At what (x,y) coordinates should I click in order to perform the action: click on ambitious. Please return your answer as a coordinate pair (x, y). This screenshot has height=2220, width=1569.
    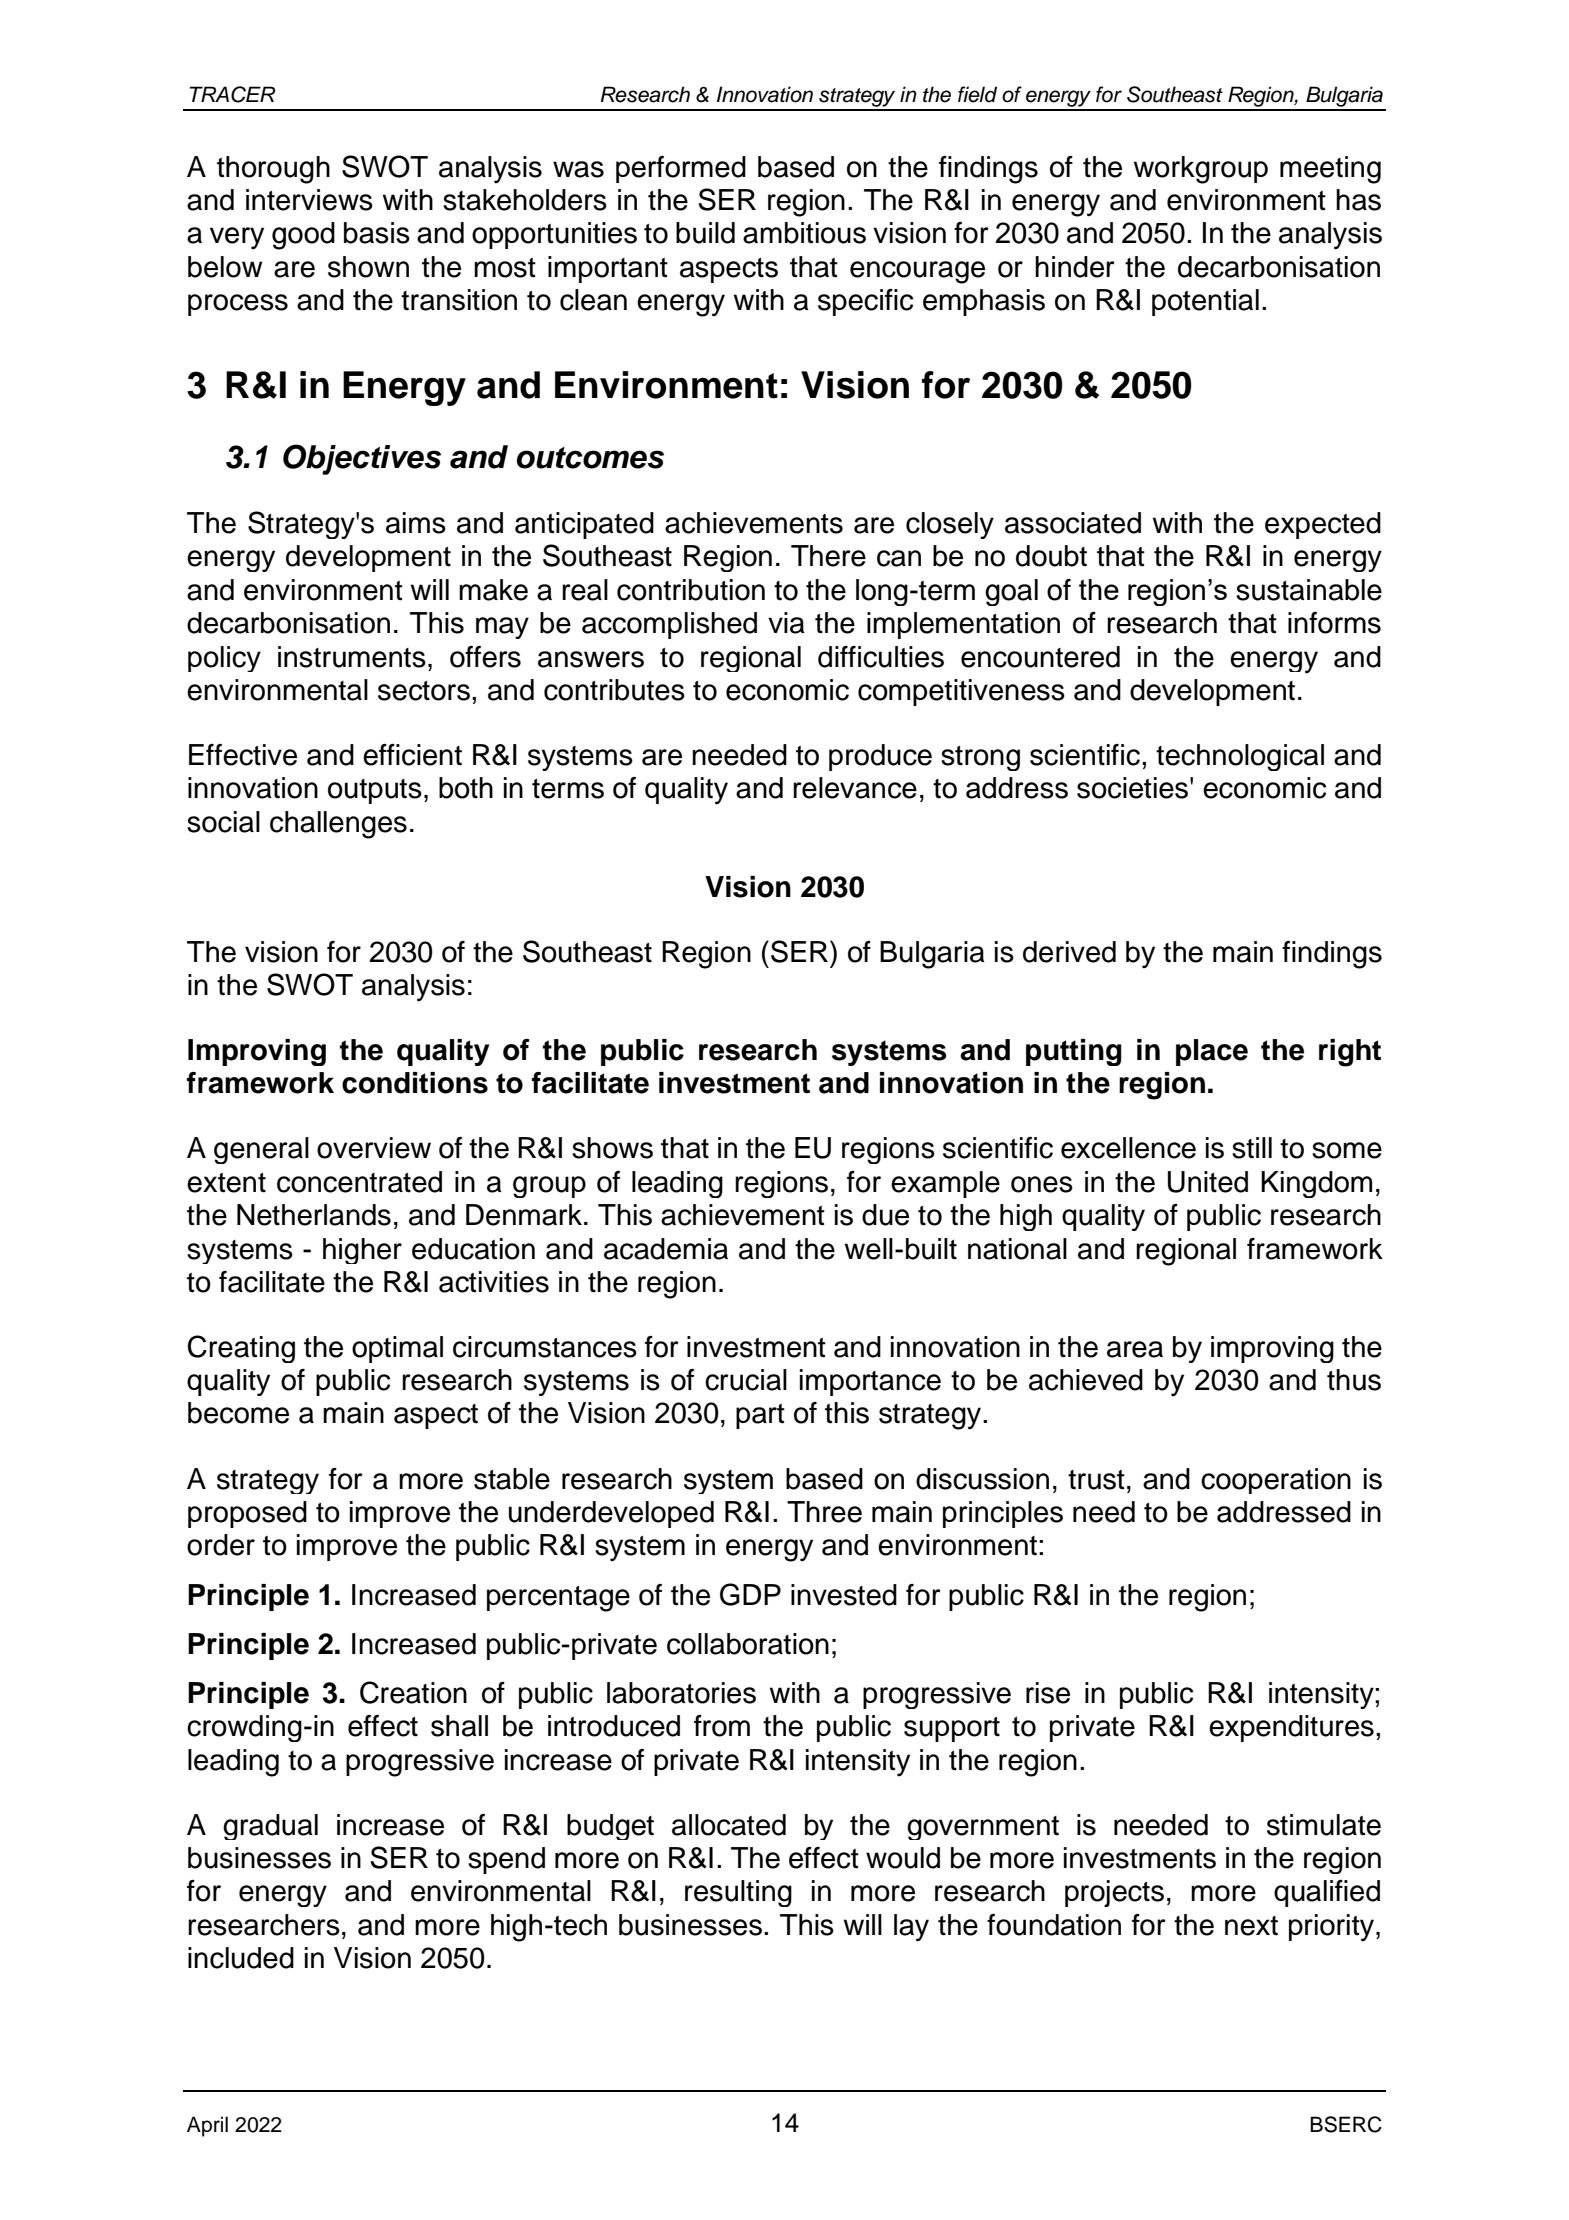
    Looking at the image, I should click on (804, 233).
